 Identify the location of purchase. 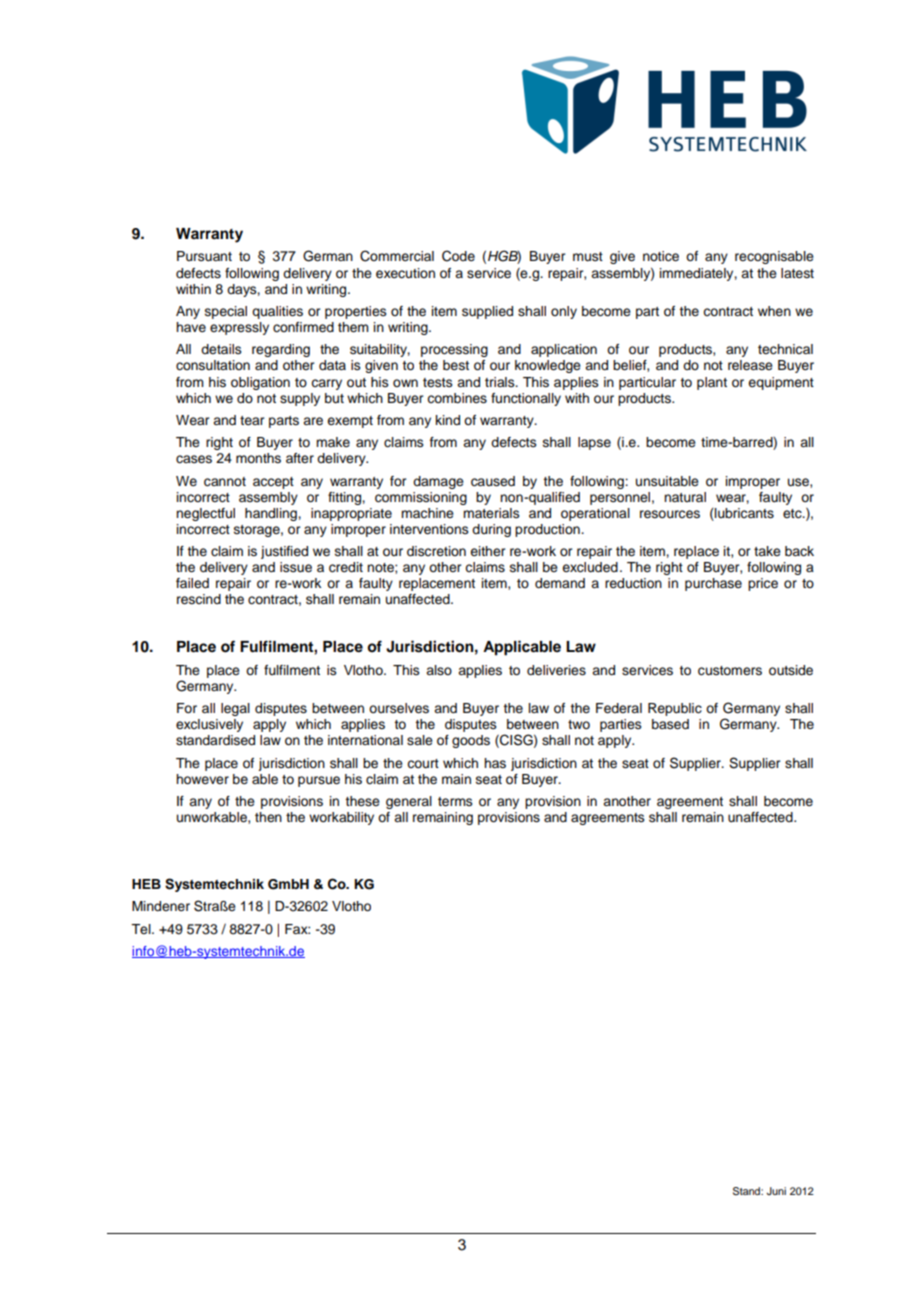
(713, 584).
